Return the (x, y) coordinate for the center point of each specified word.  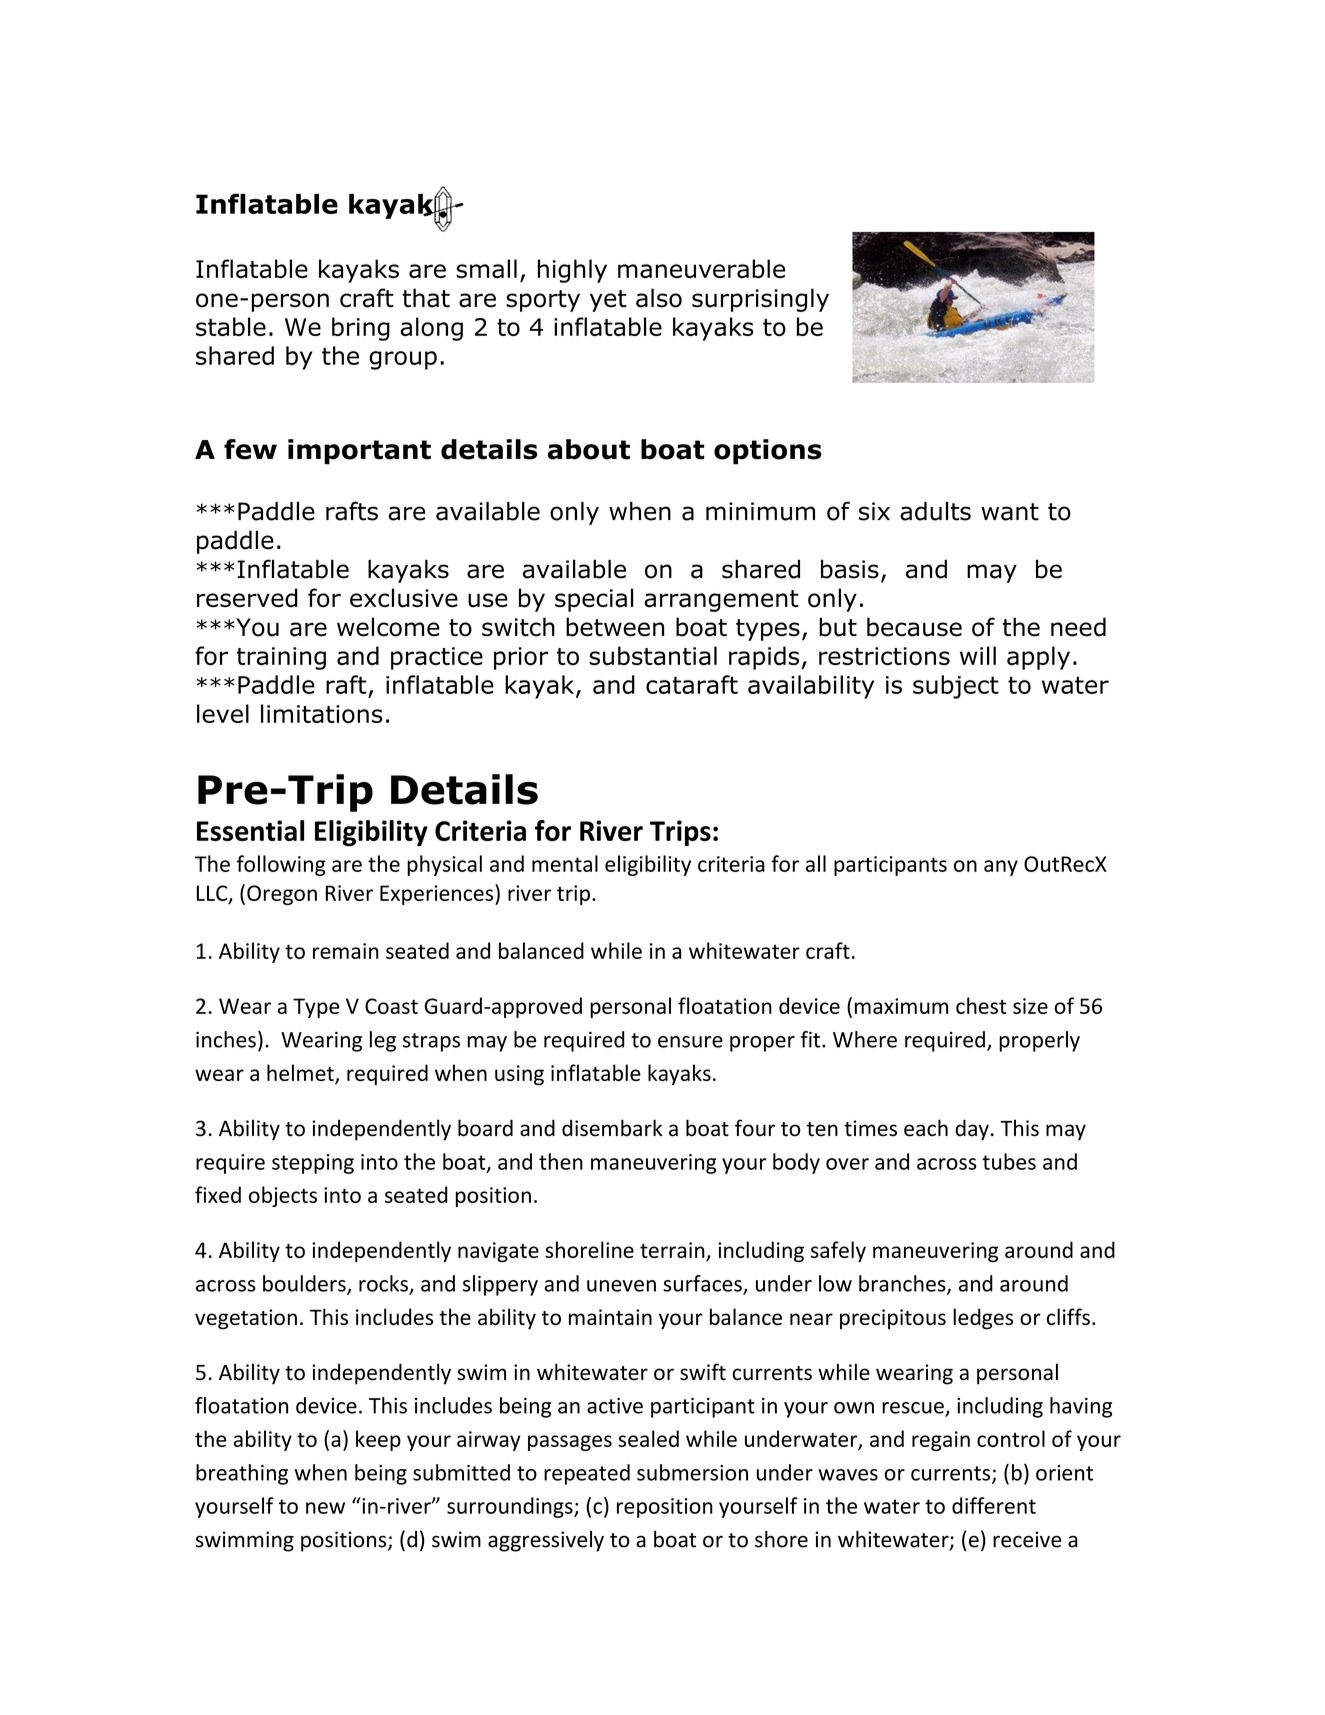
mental (565, 863)
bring (361, 329)
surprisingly (760, 300)
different (994, 1505)
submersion (692, 1472)
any (1001, 868)
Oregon (282, 895)
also (659, 298)
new (325, 1508)
